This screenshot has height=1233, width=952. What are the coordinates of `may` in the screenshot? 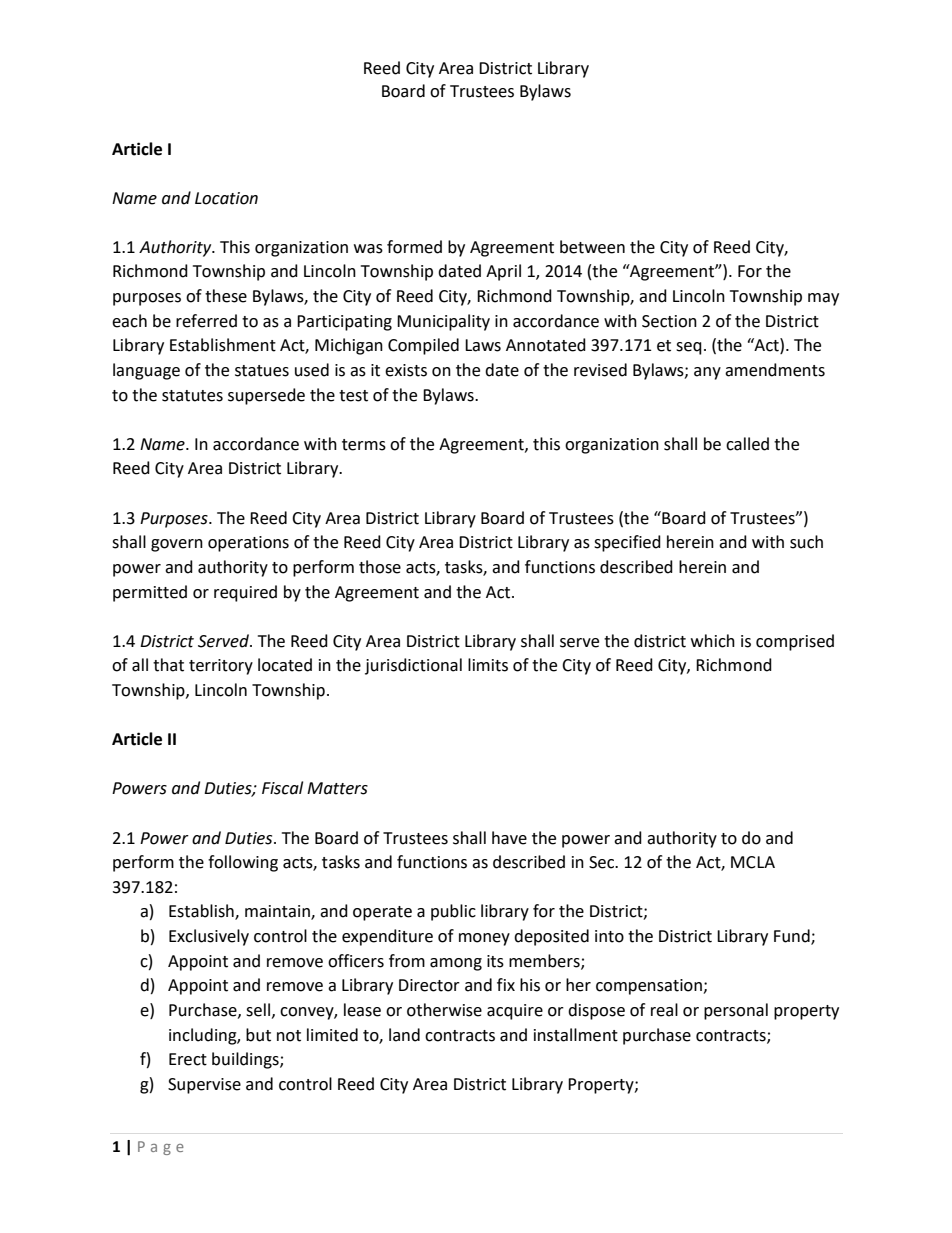 It's located at (823, 299).
